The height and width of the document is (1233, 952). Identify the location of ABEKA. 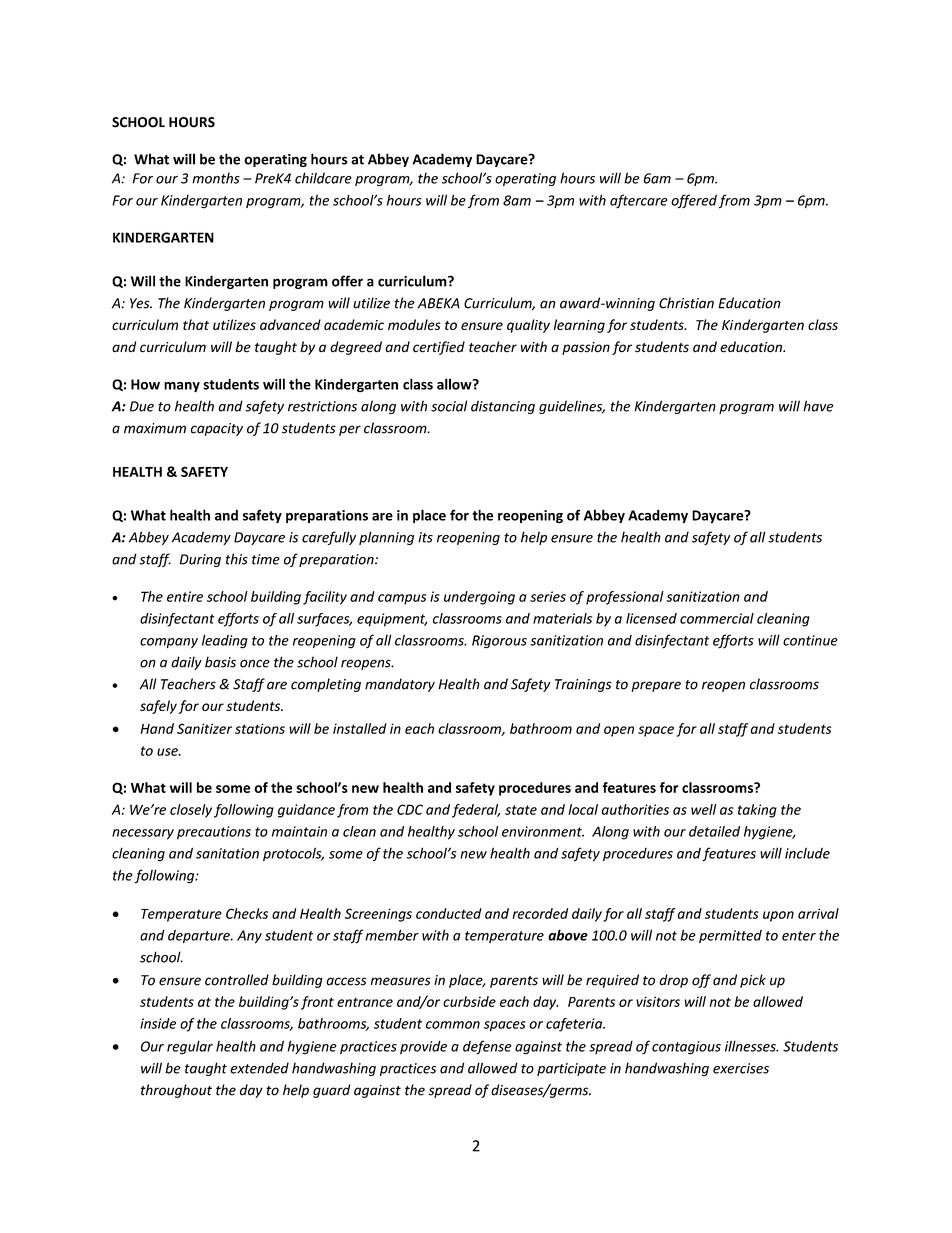
(439, 303).
